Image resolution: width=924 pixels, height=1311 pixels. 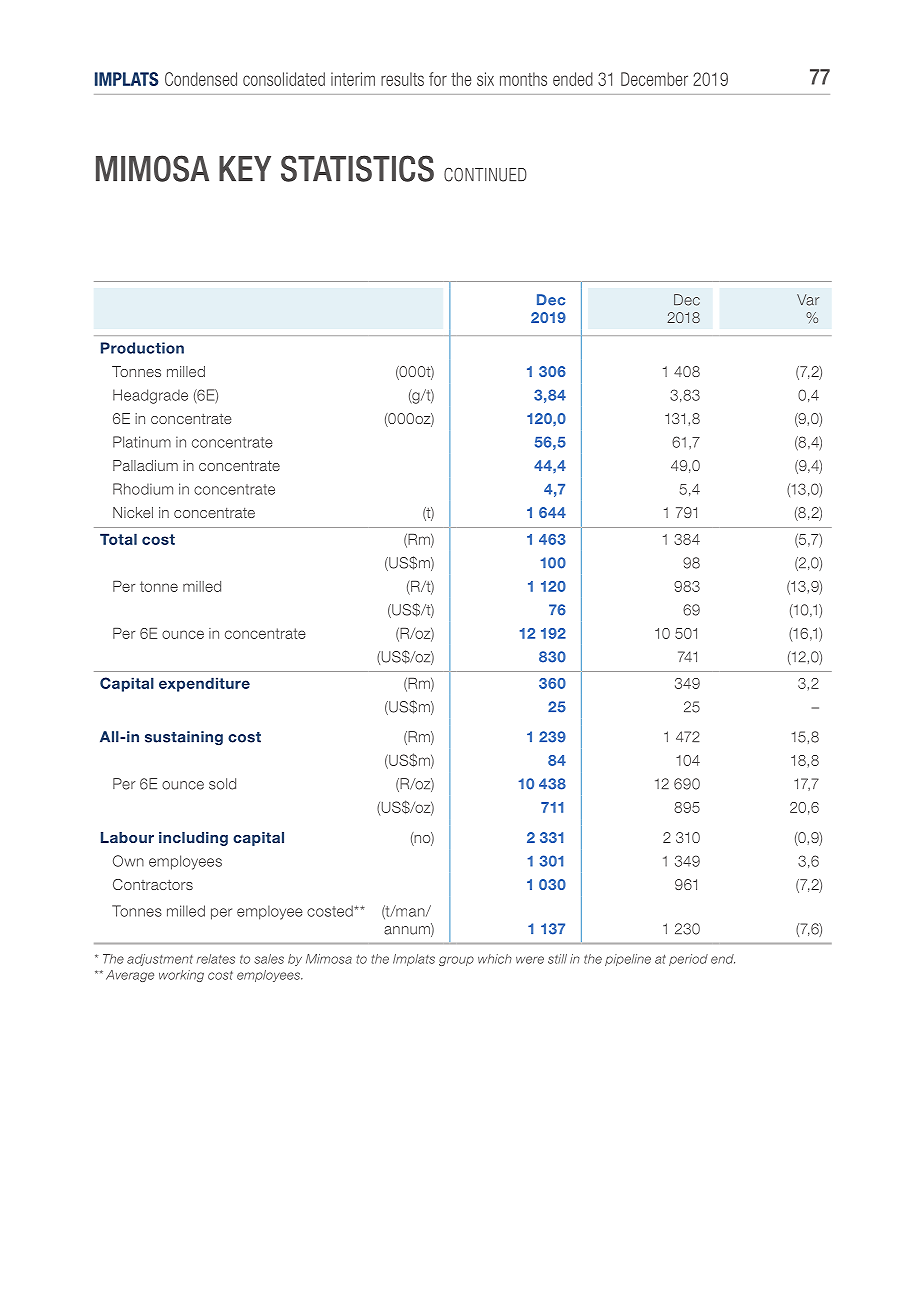 What do you see at coordinates (216, 959) in the screenshot?
I see `relates` at bounding box center [216, 959].
